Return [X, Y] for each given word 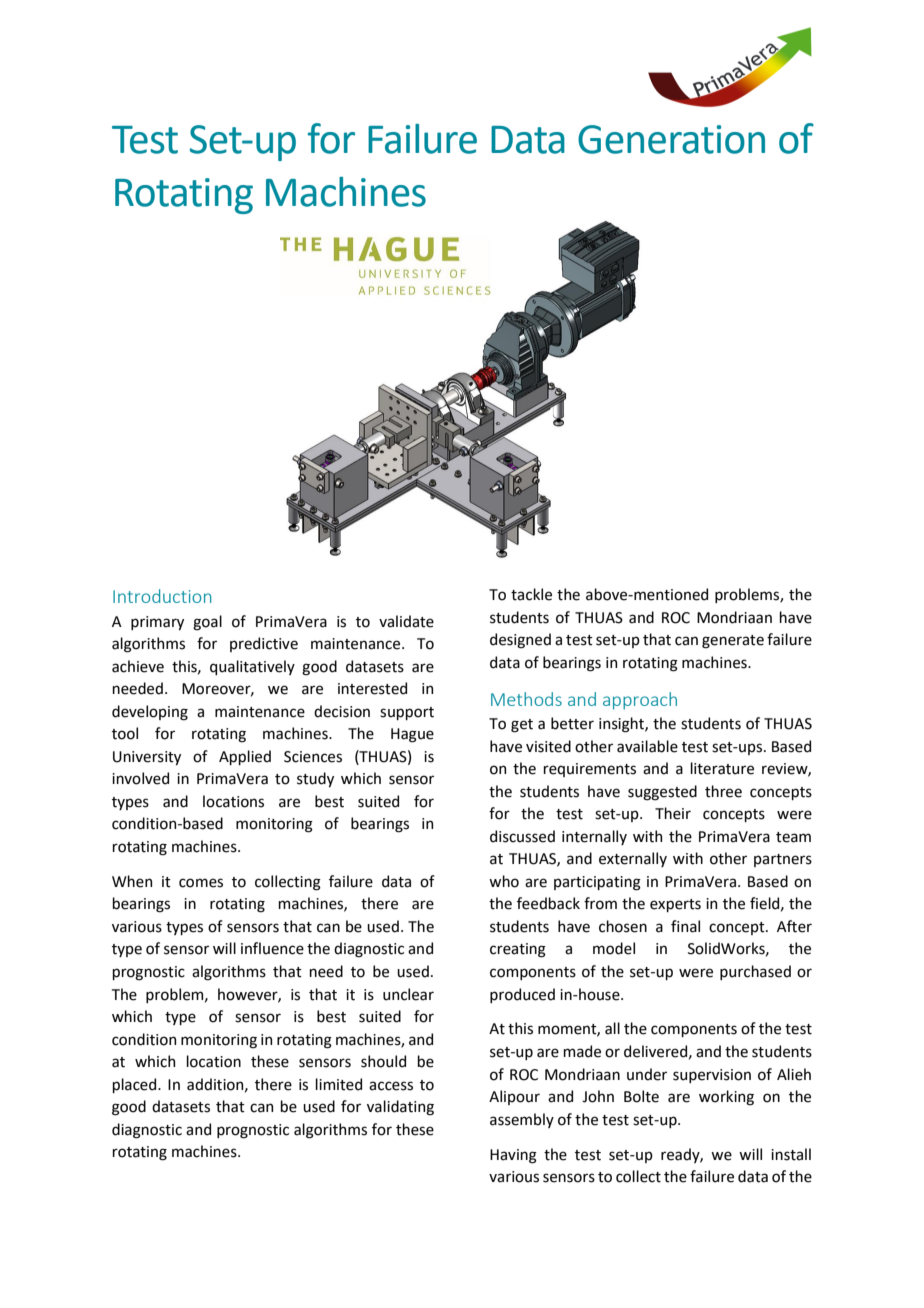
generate [733, 642]
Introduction [162, 596]
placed [135, 1085]
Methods [526, 699]
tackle [531, 594]
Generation [671, 139]
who [504, 881]
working [726, 1098]
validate [406, 621]
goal [207, 623]
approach [640, 701]
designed [520, 641]
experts [675, 905]
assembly [522, 1120]
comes [201, 883]
